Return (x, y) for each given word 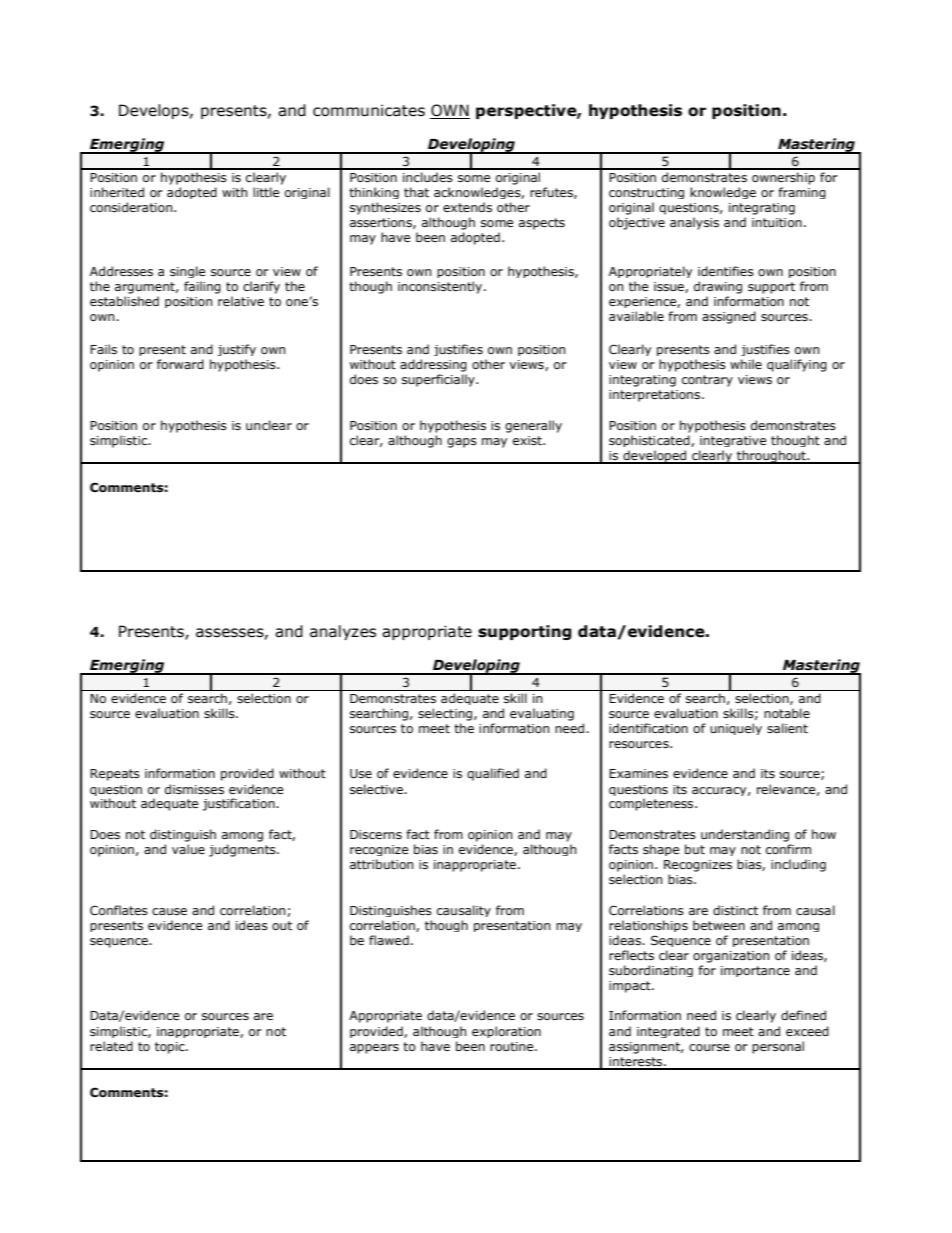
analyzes (343, 632)
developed (655, 457)
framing (802, 193)
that (416, 192)
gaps (462, 443)
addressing (433, 365)
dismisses (194, 789)
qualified (493, 774)
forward (180, 364)
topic (171, 1048)
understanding (745, 835)
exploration (506, 1032)
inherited (117, 192)
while (746, 364)
